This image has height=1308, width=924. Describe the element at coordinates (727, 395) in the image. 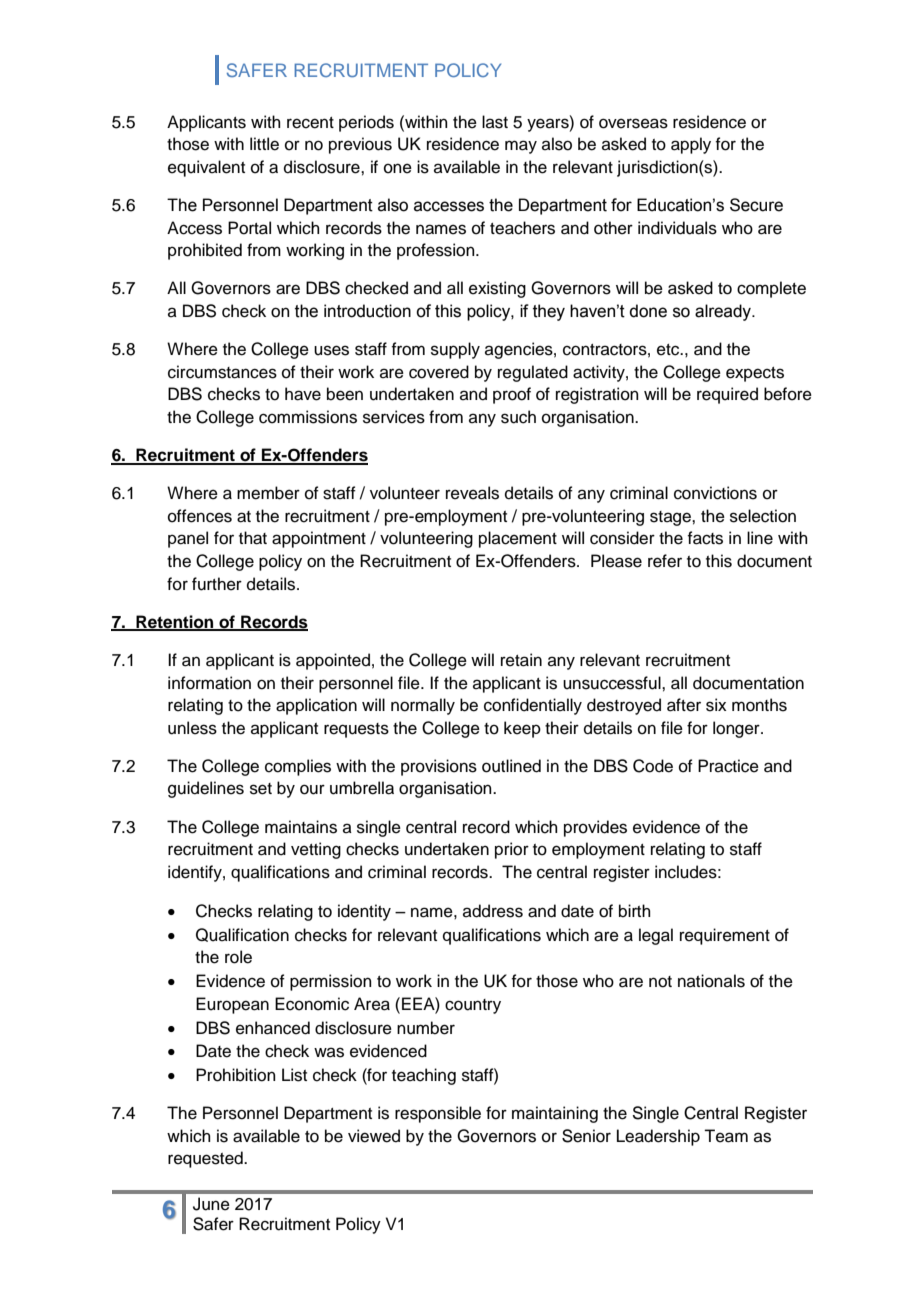

I see `required` at that location.
